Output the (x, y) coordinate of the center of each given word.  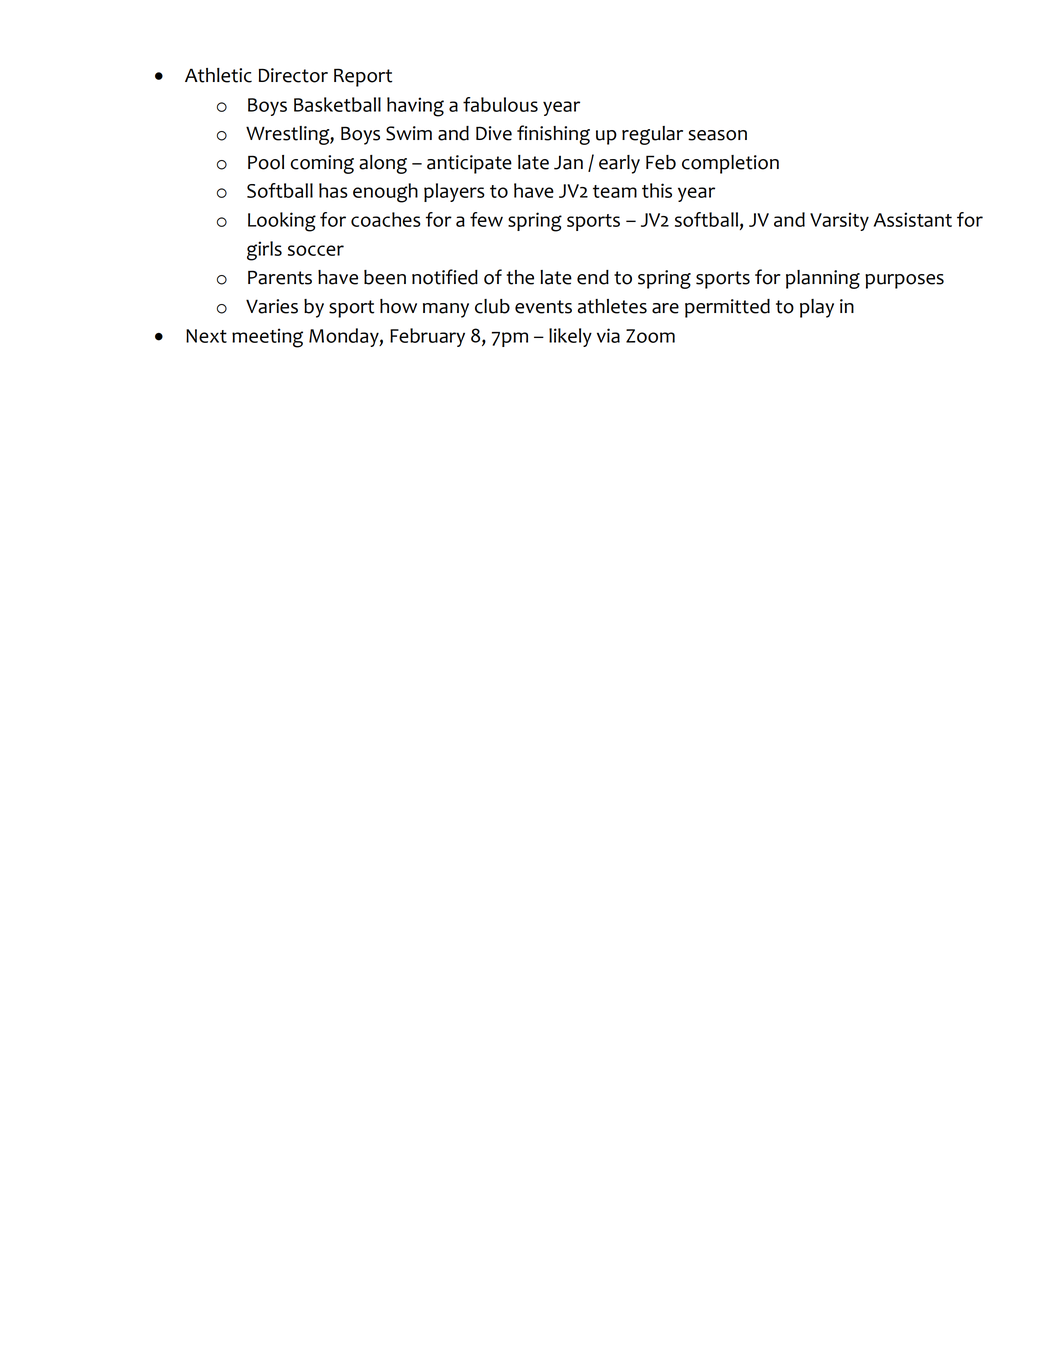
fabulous (500, 104)
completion (730, 164)
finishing (553, 135)
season (717, 135)
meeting (267, 338)
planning (823, 279)
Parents (280, 277)
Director (293, 75)
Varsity (839, 221)
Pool (266, 162)
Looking (282, 222)
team (615, 191)
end (593, 277)
